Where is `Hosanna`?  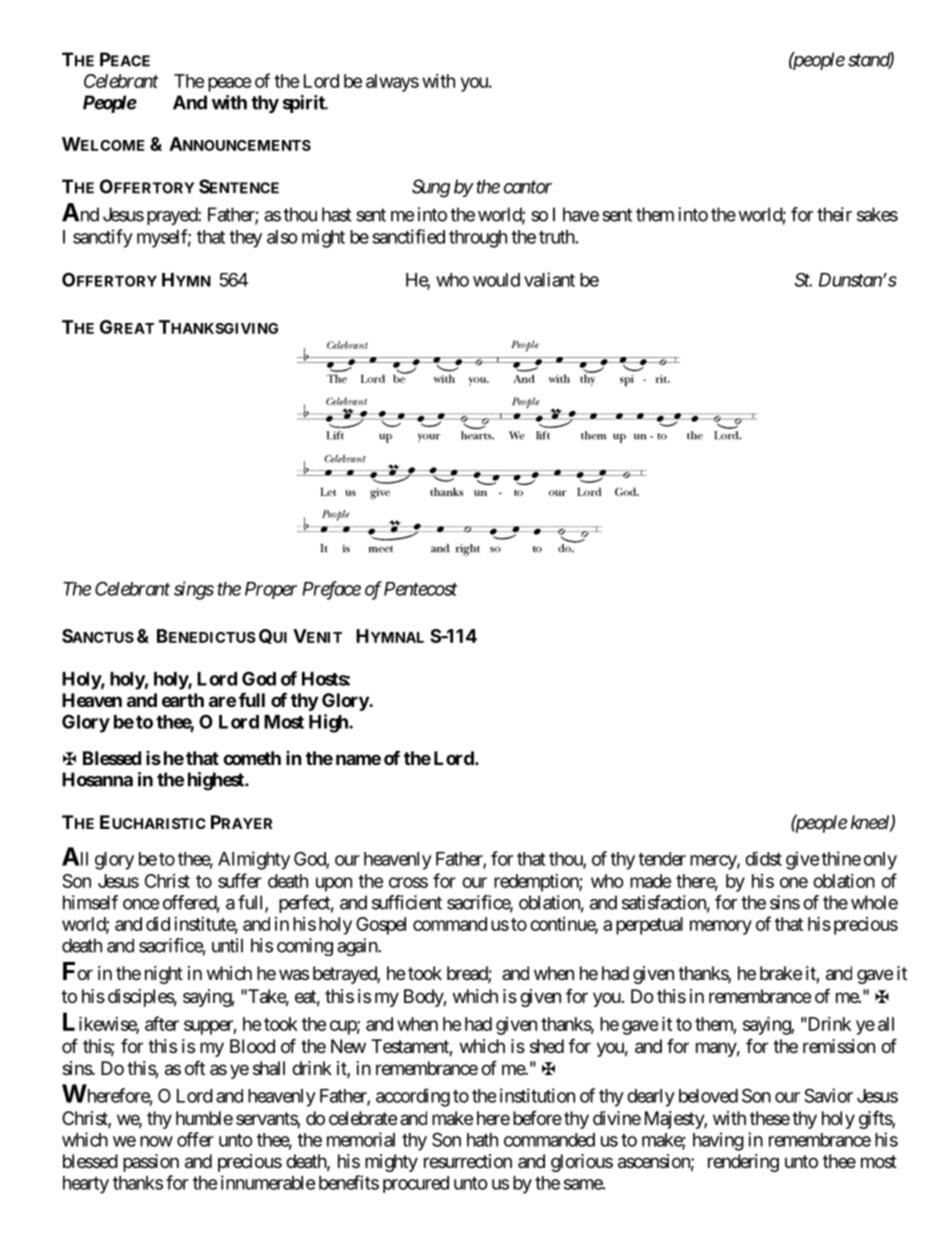 Hosanna is located at coordinates (97, 779).
